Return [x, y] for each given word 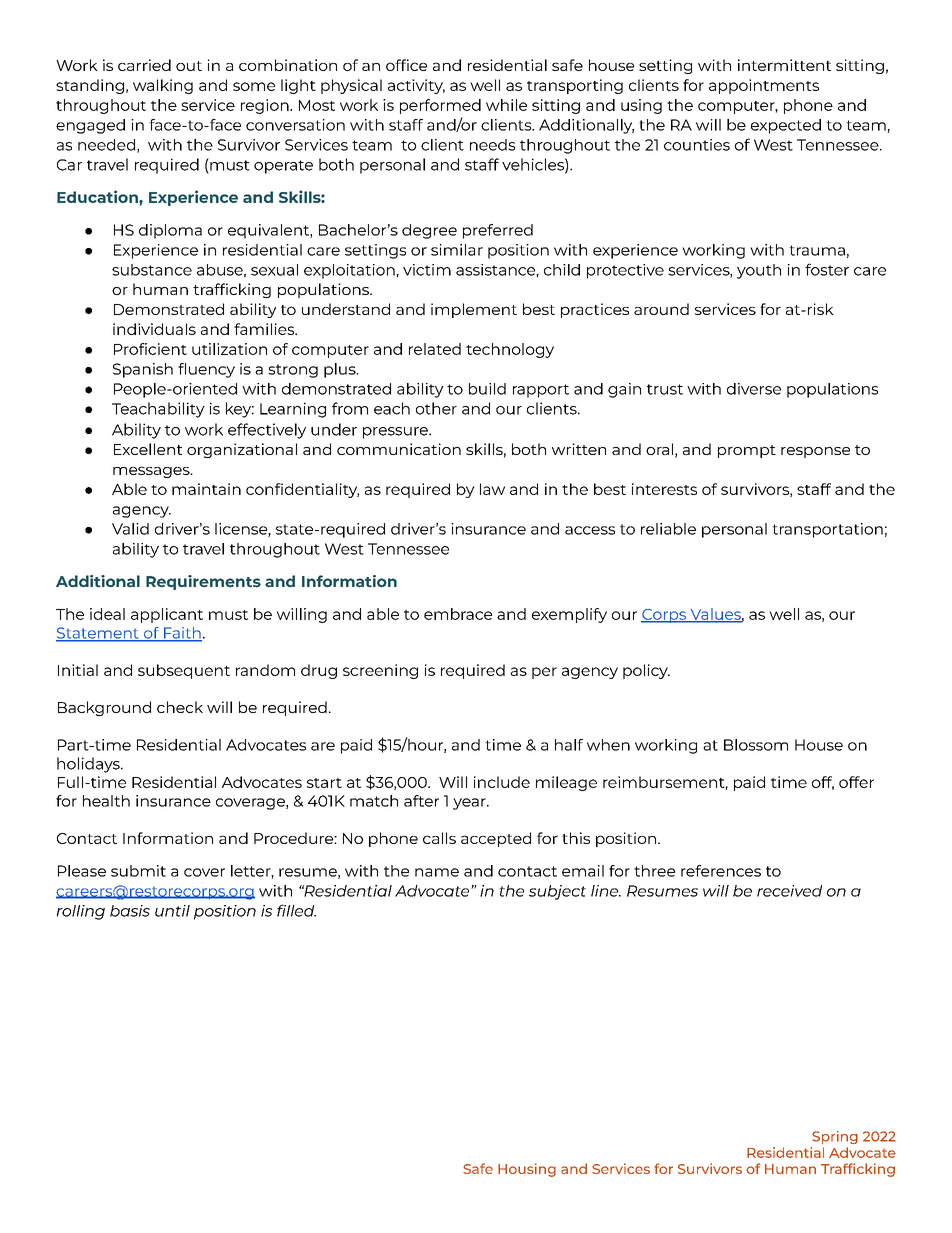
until [172, 911]
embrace [458, 614]
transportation [827, 530]
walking [163, 86]
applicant [167, 615]
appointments [764, 86]
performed [440, 106]
